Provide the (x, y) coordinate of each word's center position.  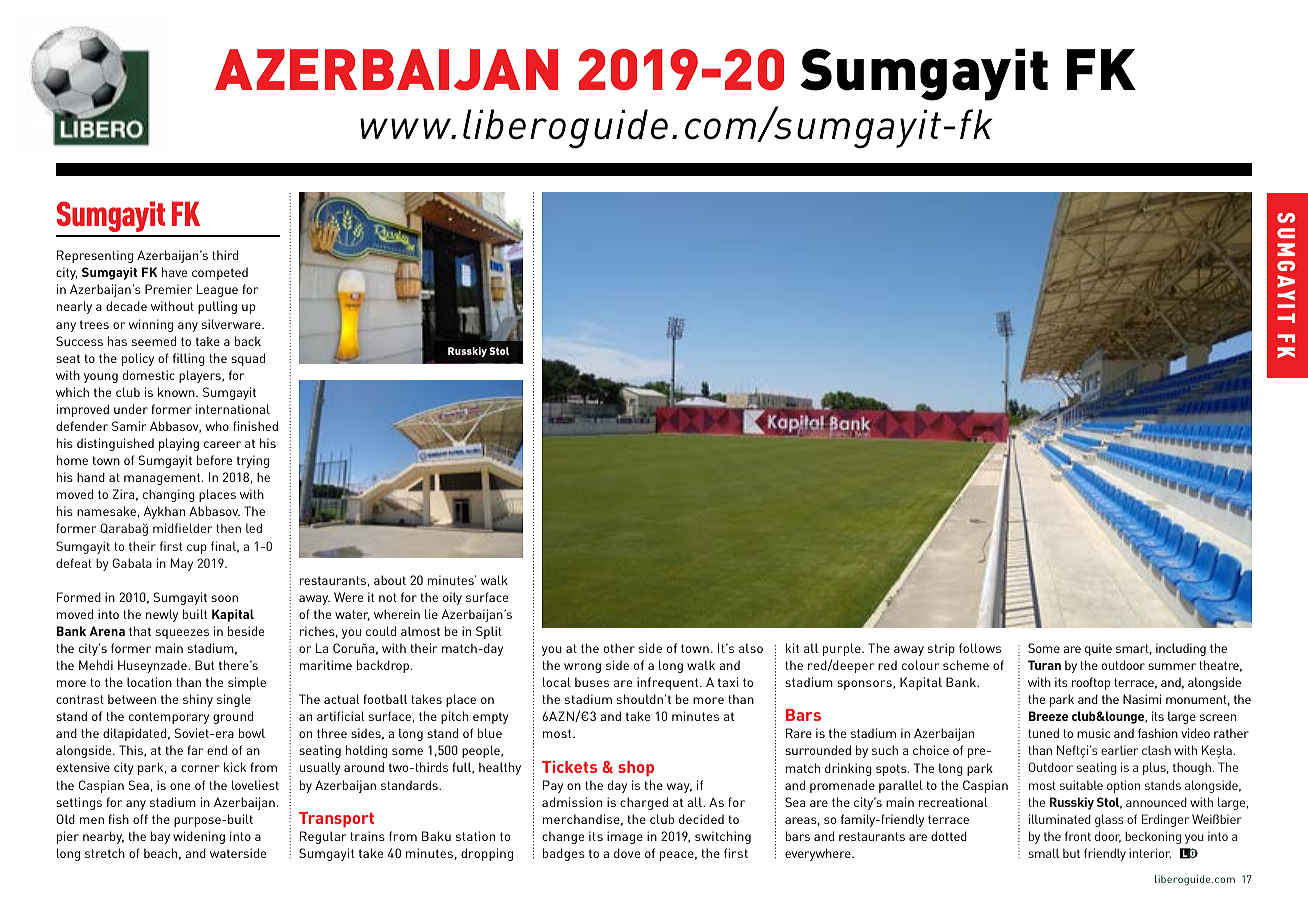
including (1181, 649)
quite (1098, 649)
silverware (232, 324)
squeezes (182, 634)
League (217, 290)
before (214, 460)
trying (253, 461)
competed (220, 273)
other (619, 648)
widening (199, 837)
